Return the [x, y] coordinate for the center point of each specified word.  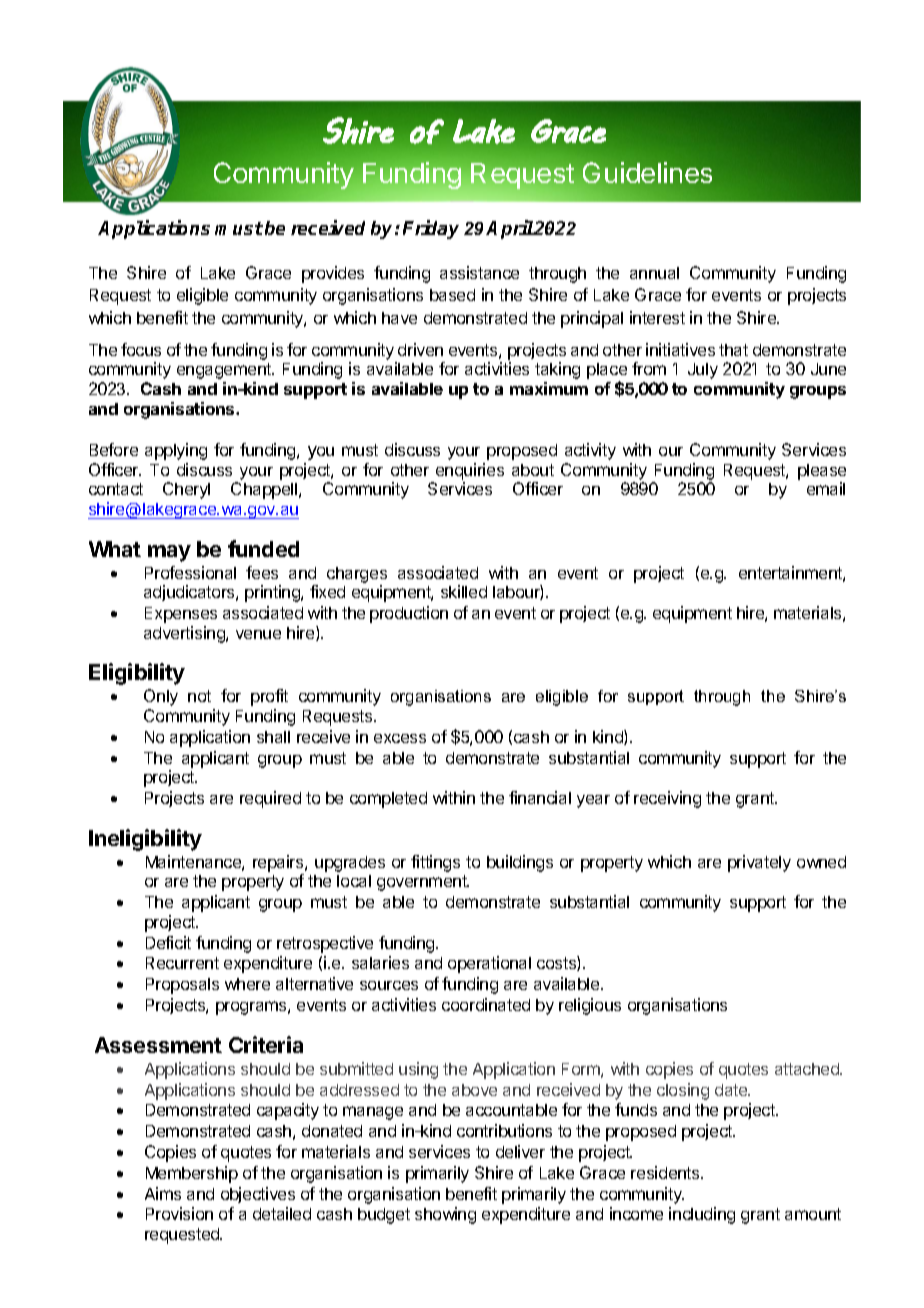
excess [400, 738]
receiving [667, 799]
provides [333, 274]
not [199, 696]
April [510, 229]
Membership [192, 1174]
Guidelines [647, 172]
